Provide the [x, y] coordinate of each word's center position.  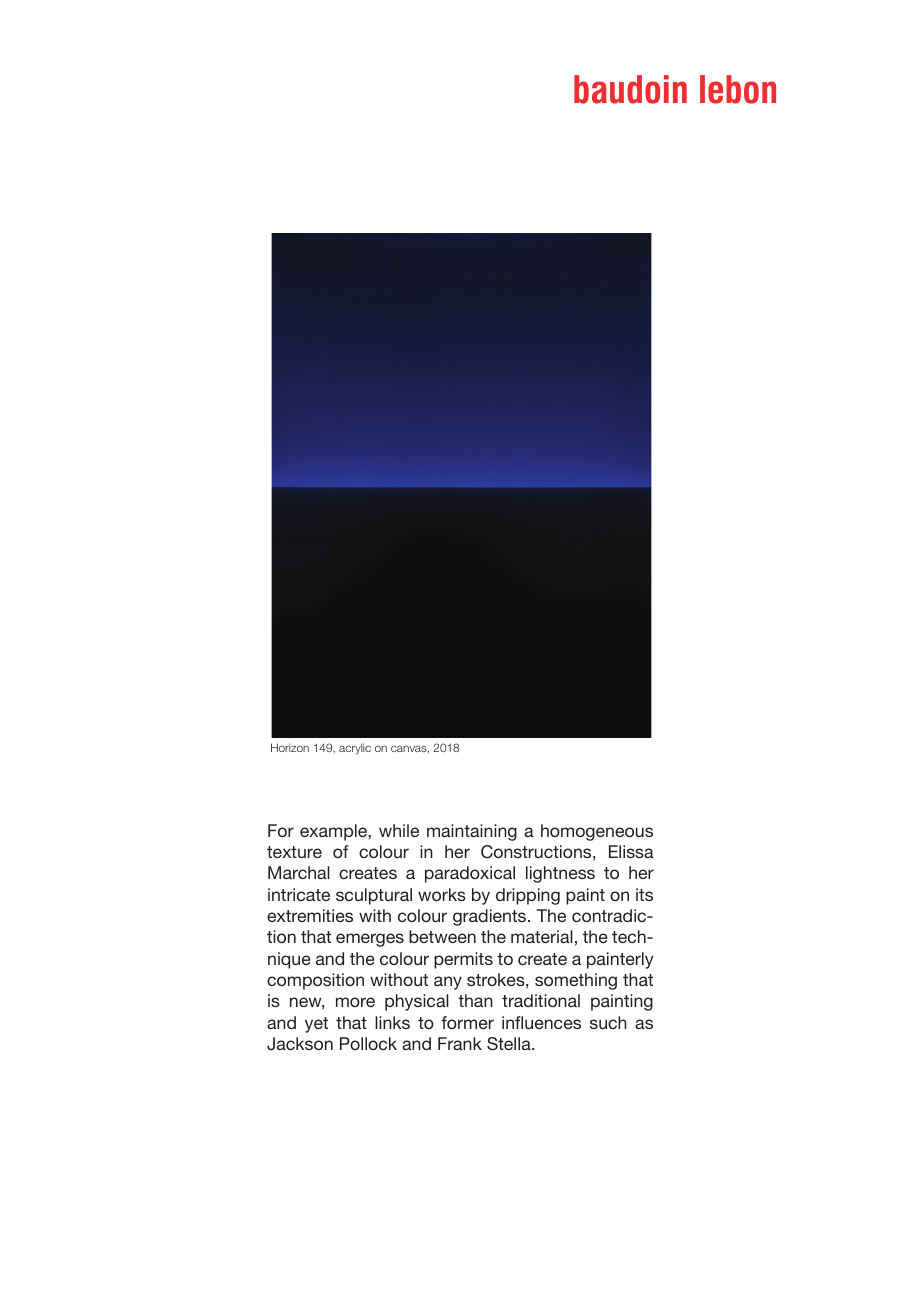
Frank [460, 1043]
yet [316, 1025]
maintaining [472, 832]
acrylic [355, 749]
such [608, 1022]
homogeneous [597, 832]
